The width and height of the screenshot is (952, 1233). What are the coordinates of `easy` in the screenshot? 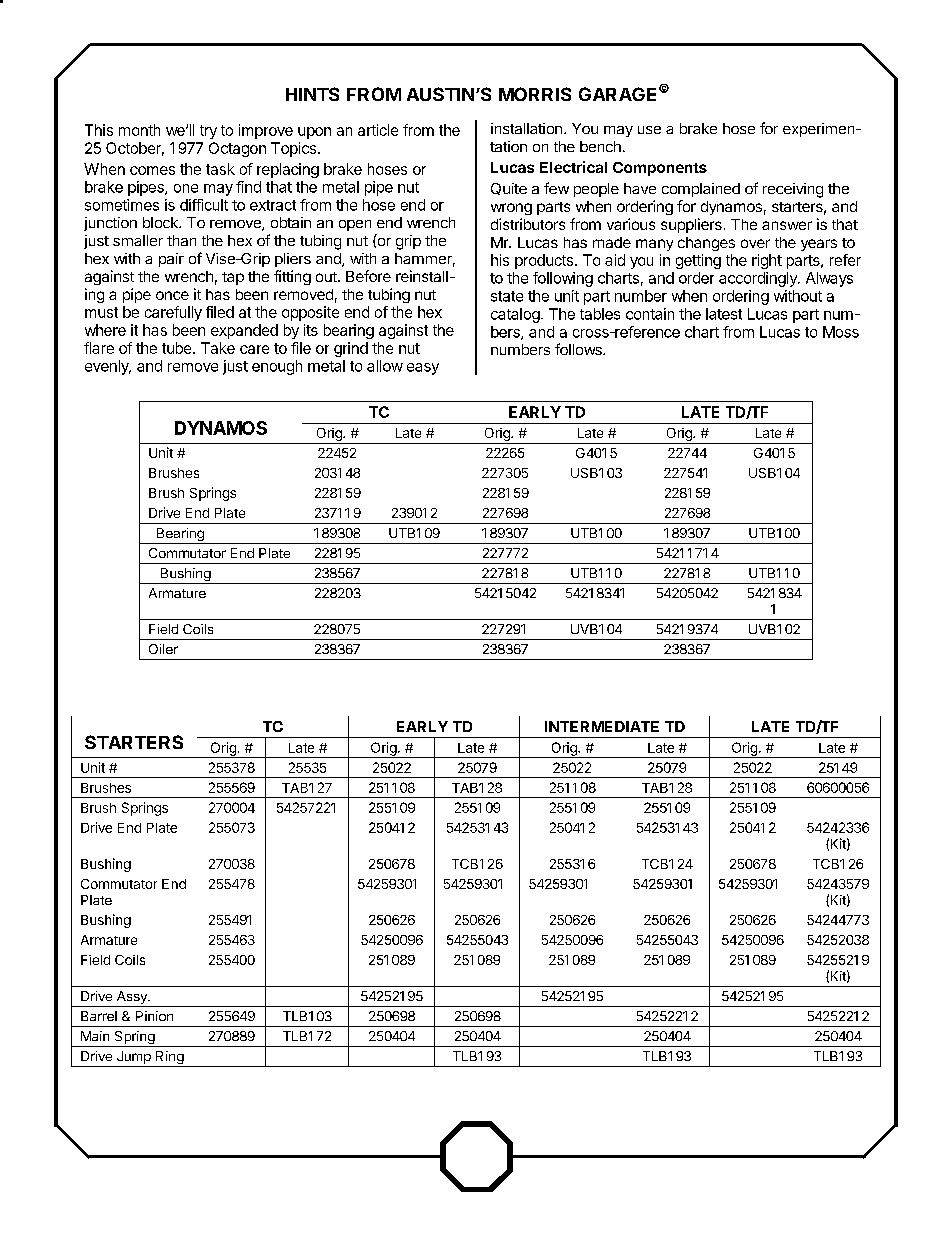 It's located at (423, 369).
